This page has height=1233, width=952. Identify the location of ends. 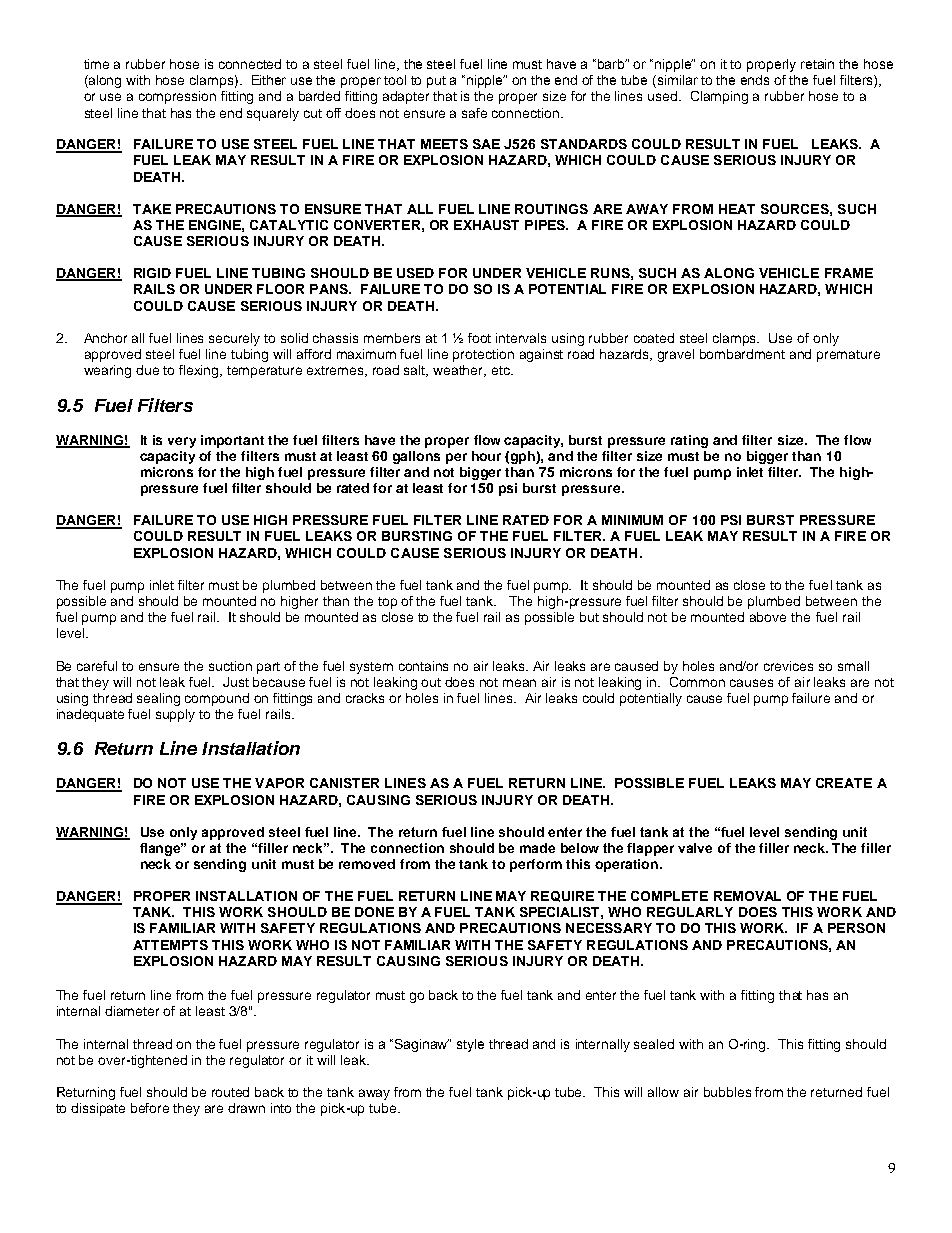
(755, 80).
